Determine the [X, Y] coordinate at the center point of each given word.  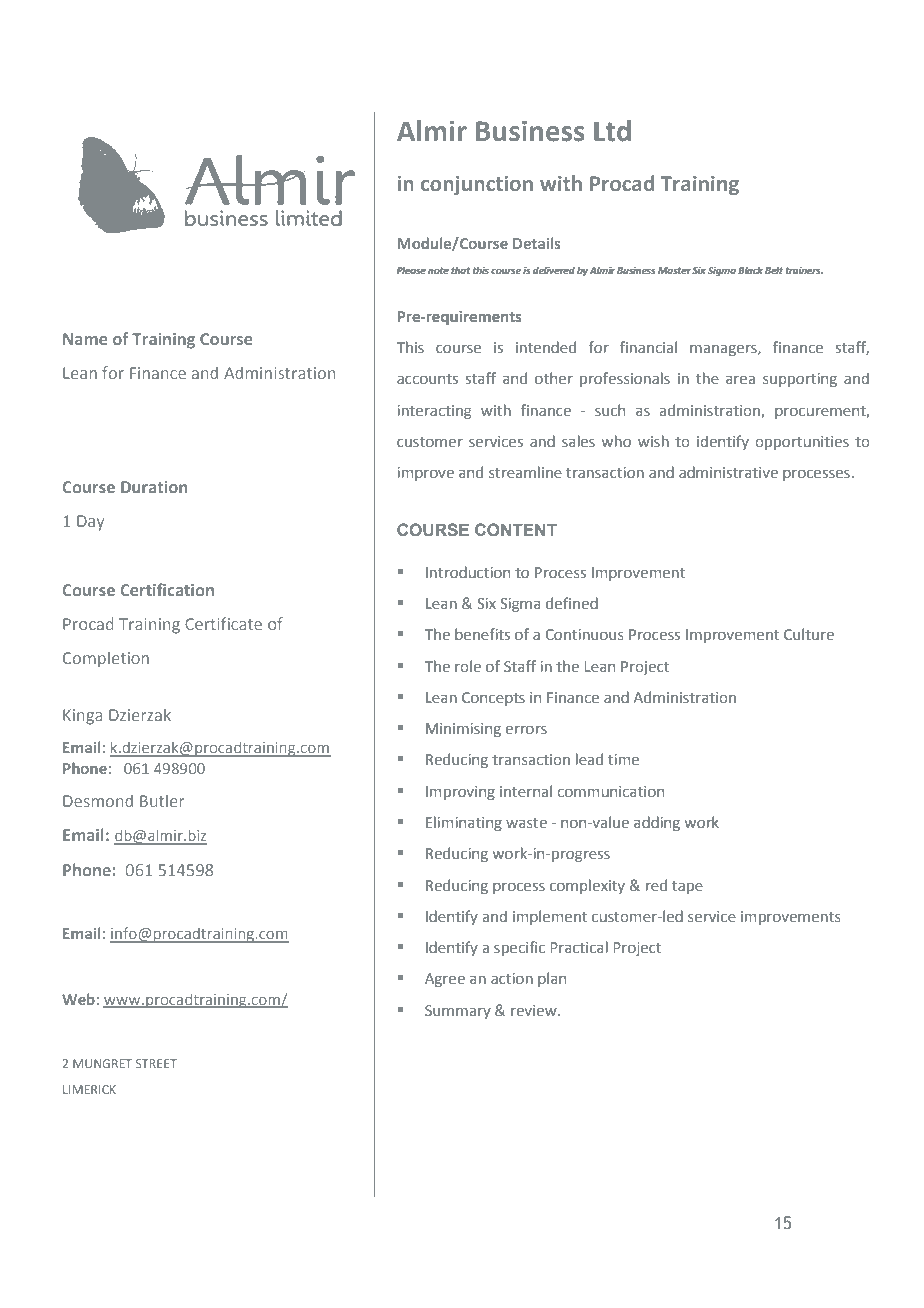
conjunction [477, 185]
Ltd [612, 131]
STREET [156, 1063]
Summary [458, 1012]
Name [85, 339]
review [535, 1010]
